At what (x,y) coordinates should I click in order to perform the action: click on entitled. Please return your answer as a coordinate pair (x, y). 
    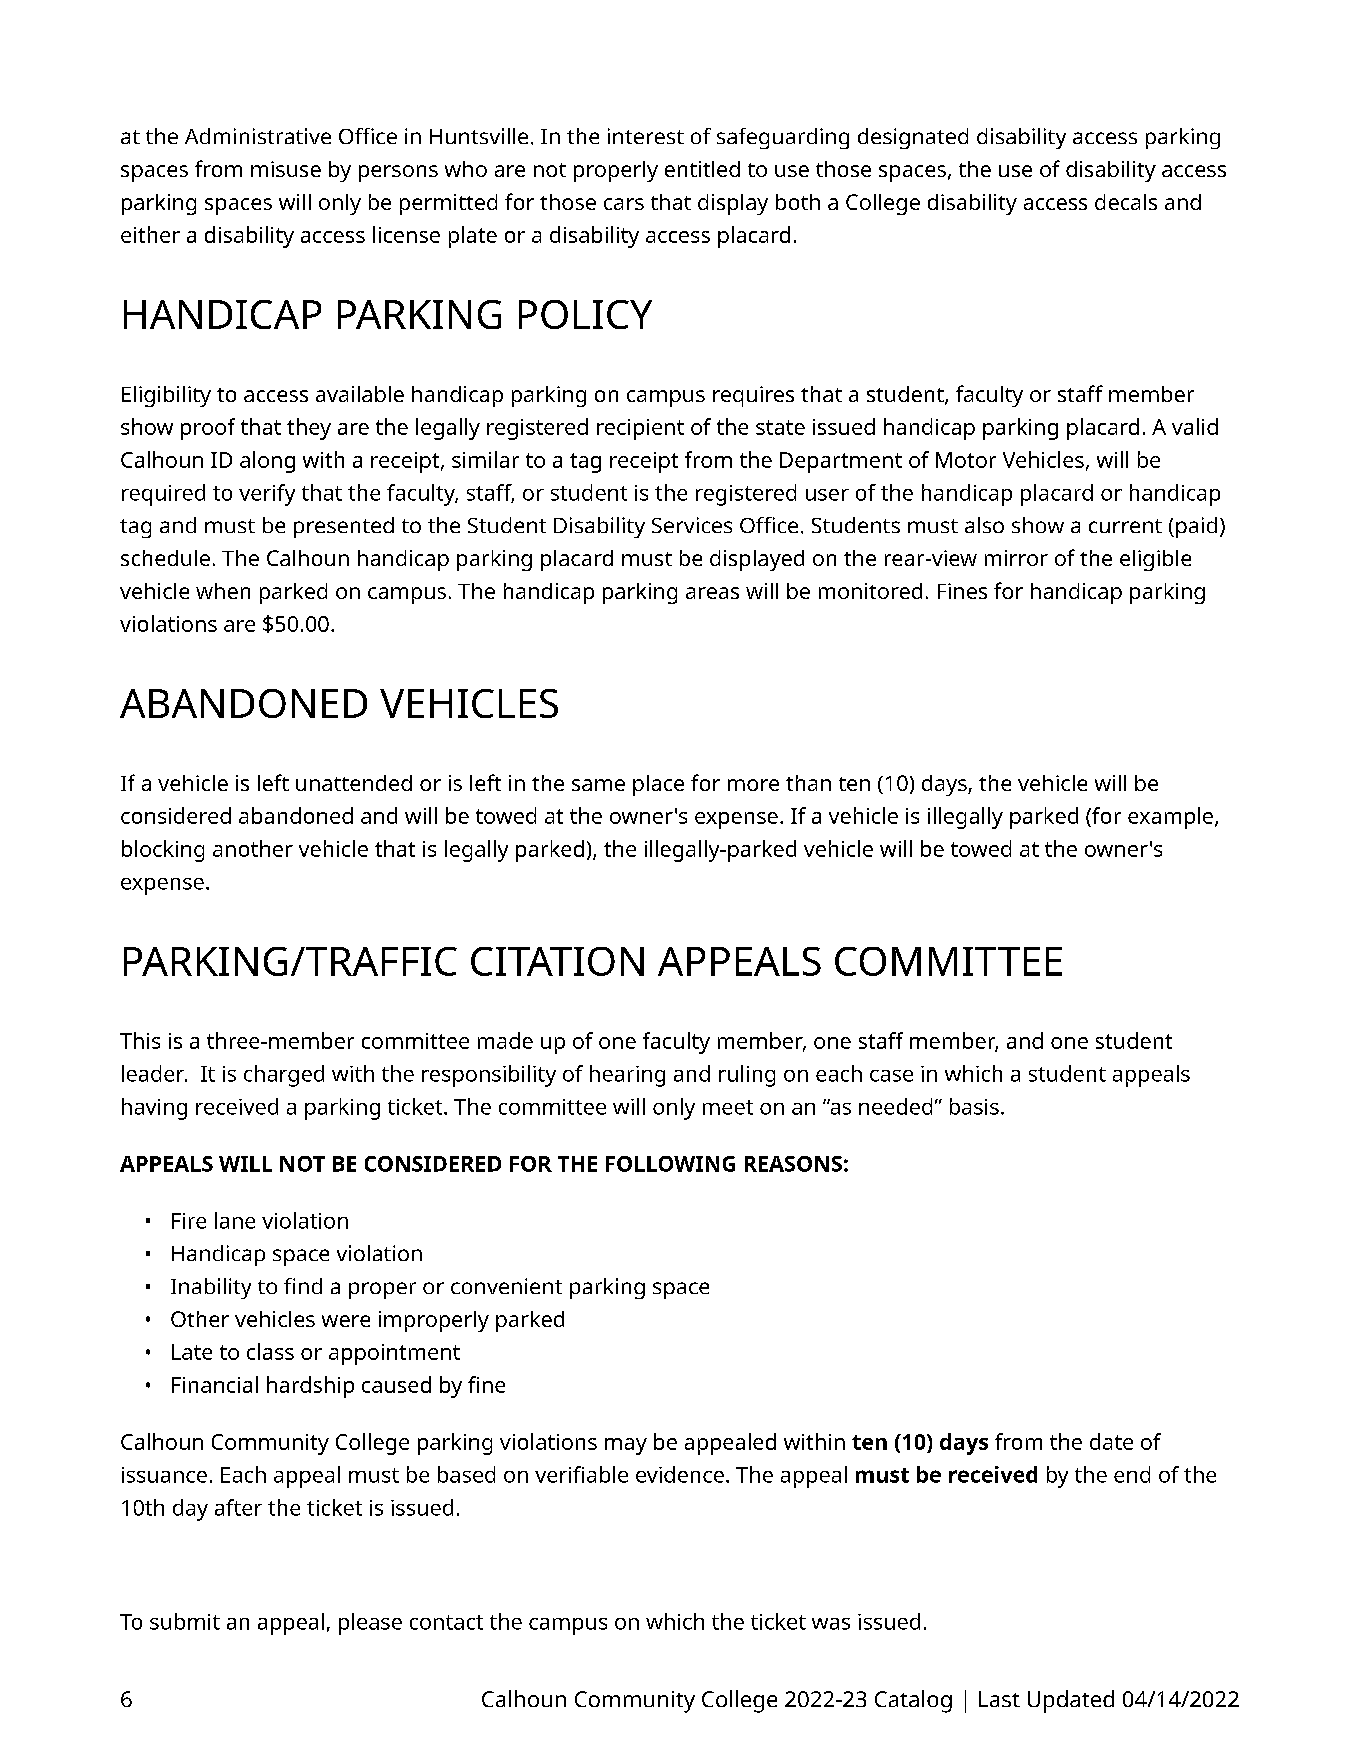
    Looking at the image, I should click on (702, 169).
